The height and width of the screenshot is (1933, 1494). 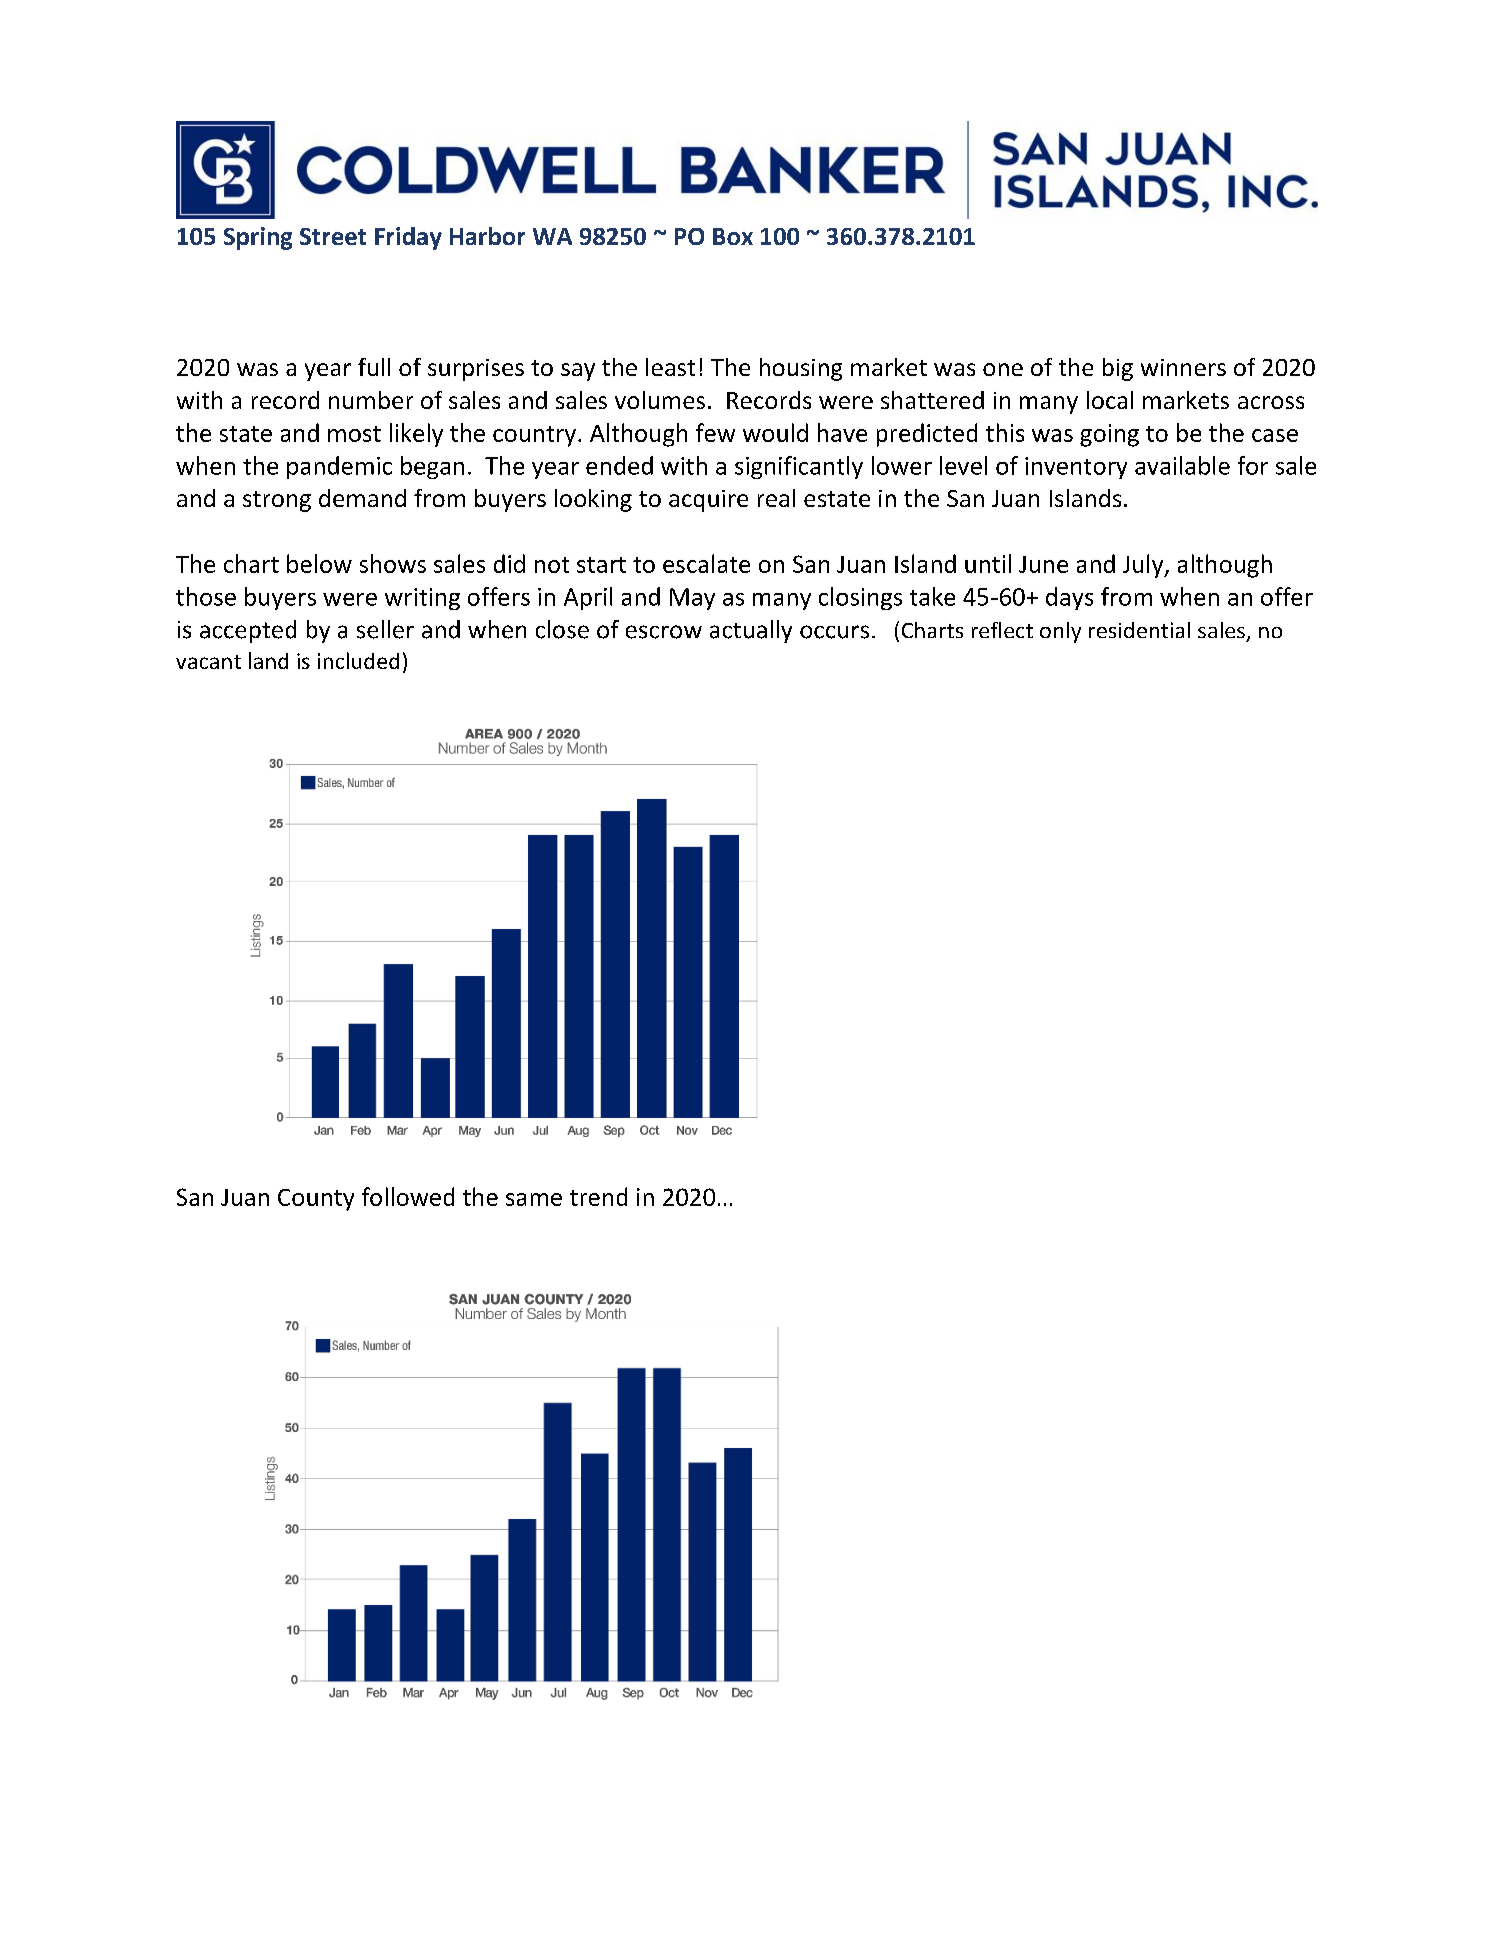 What do you see at coordinates (733, 236) in the screenshot?
I see `Box` at bounding box center [733, 236].
